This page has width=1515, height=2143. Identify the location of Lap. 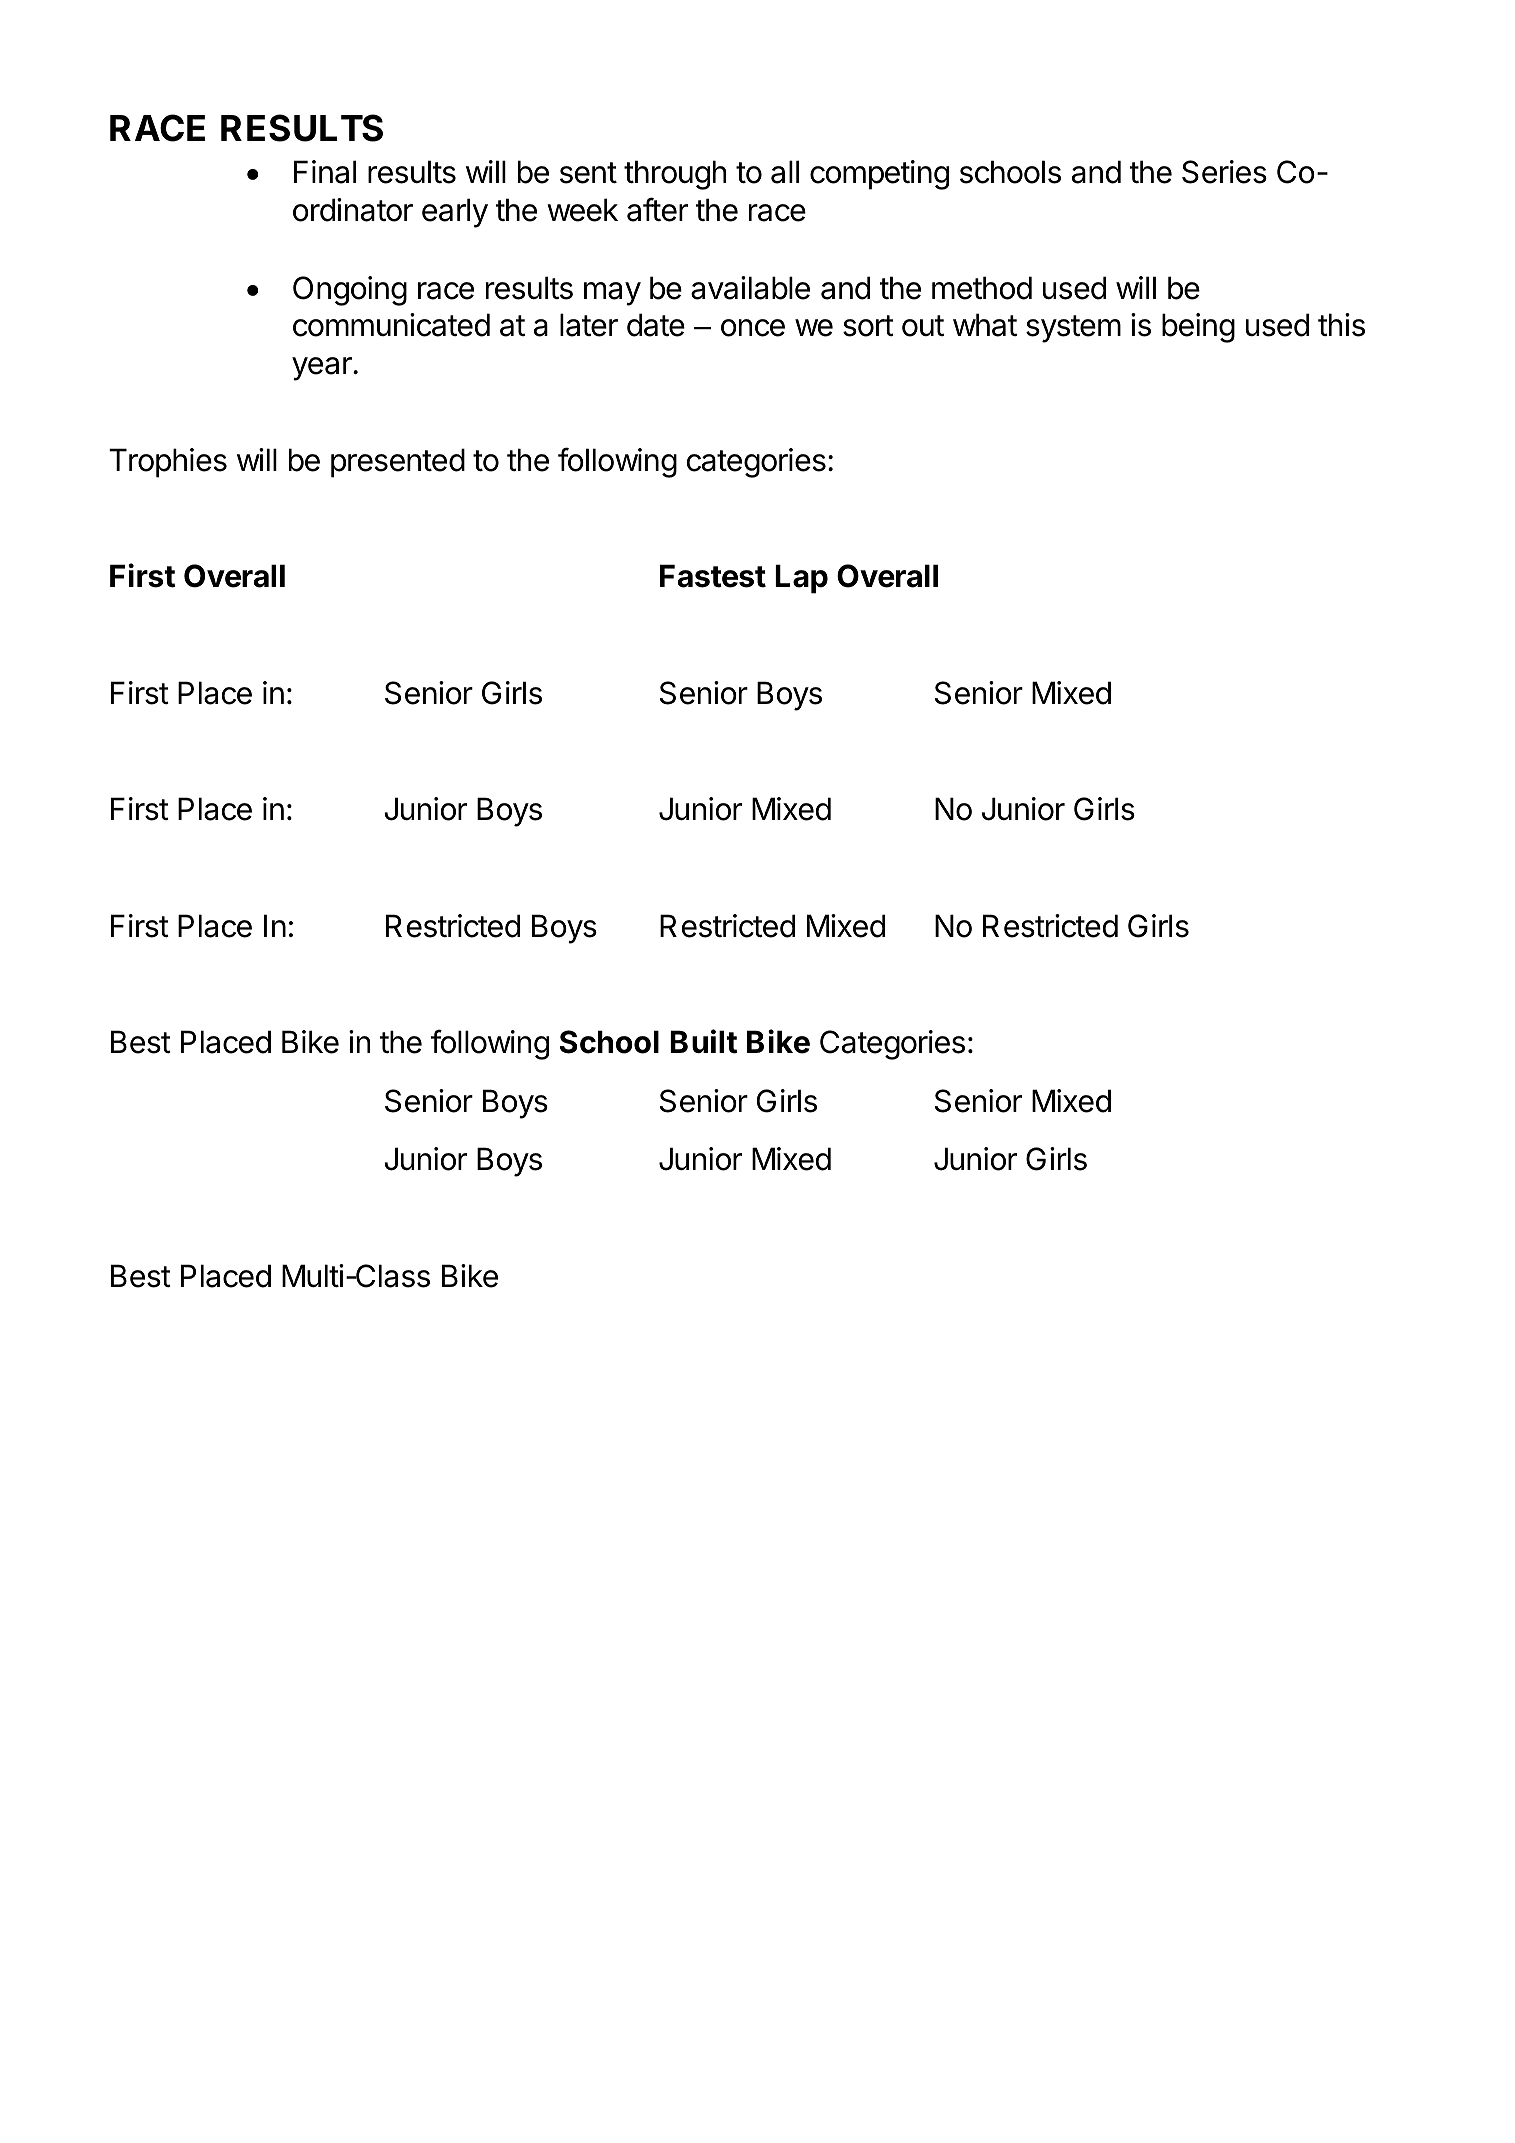
(801, 579).
